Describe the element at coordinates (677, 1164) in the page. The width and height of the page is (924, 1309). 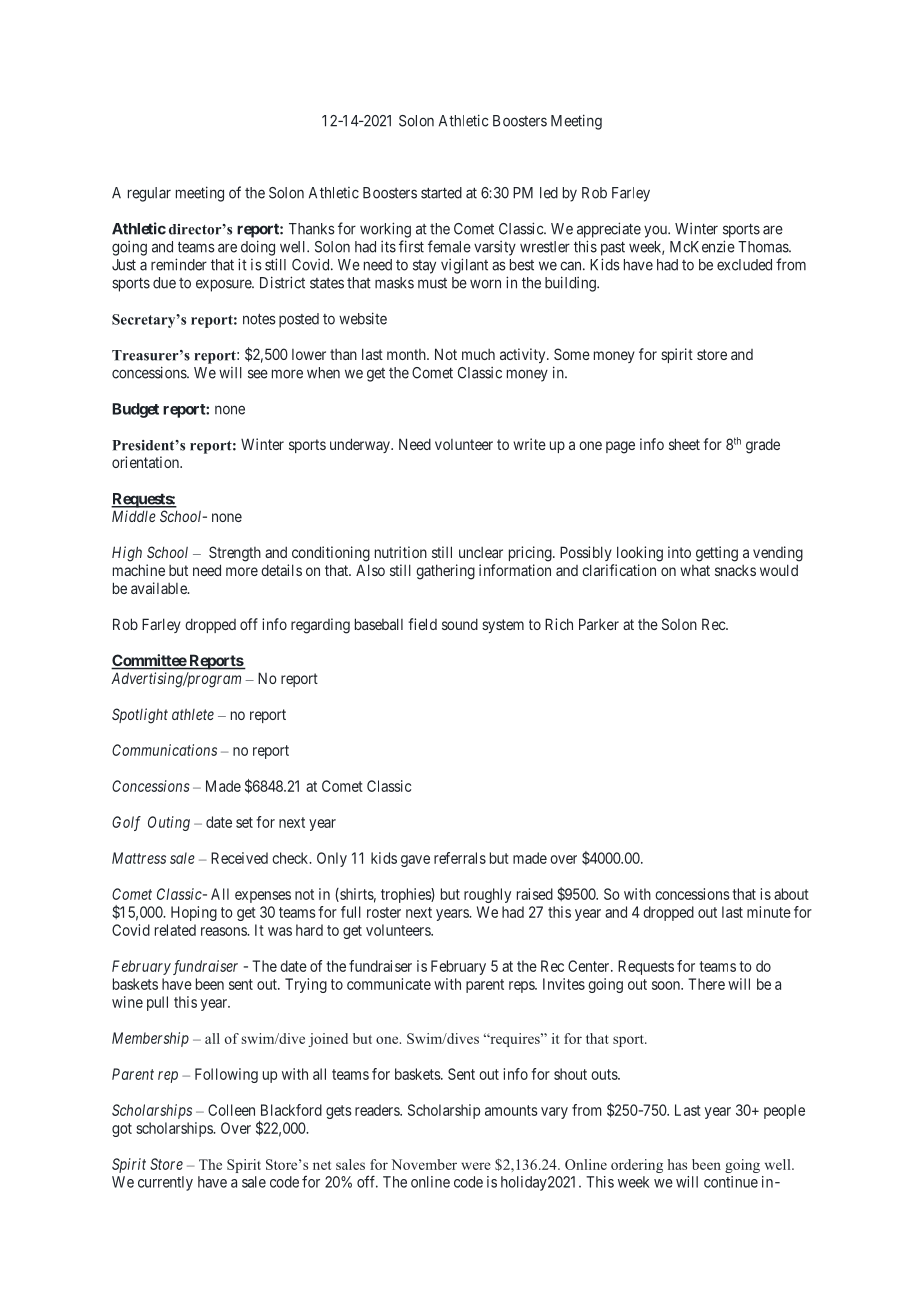
I see `has` at that location.
